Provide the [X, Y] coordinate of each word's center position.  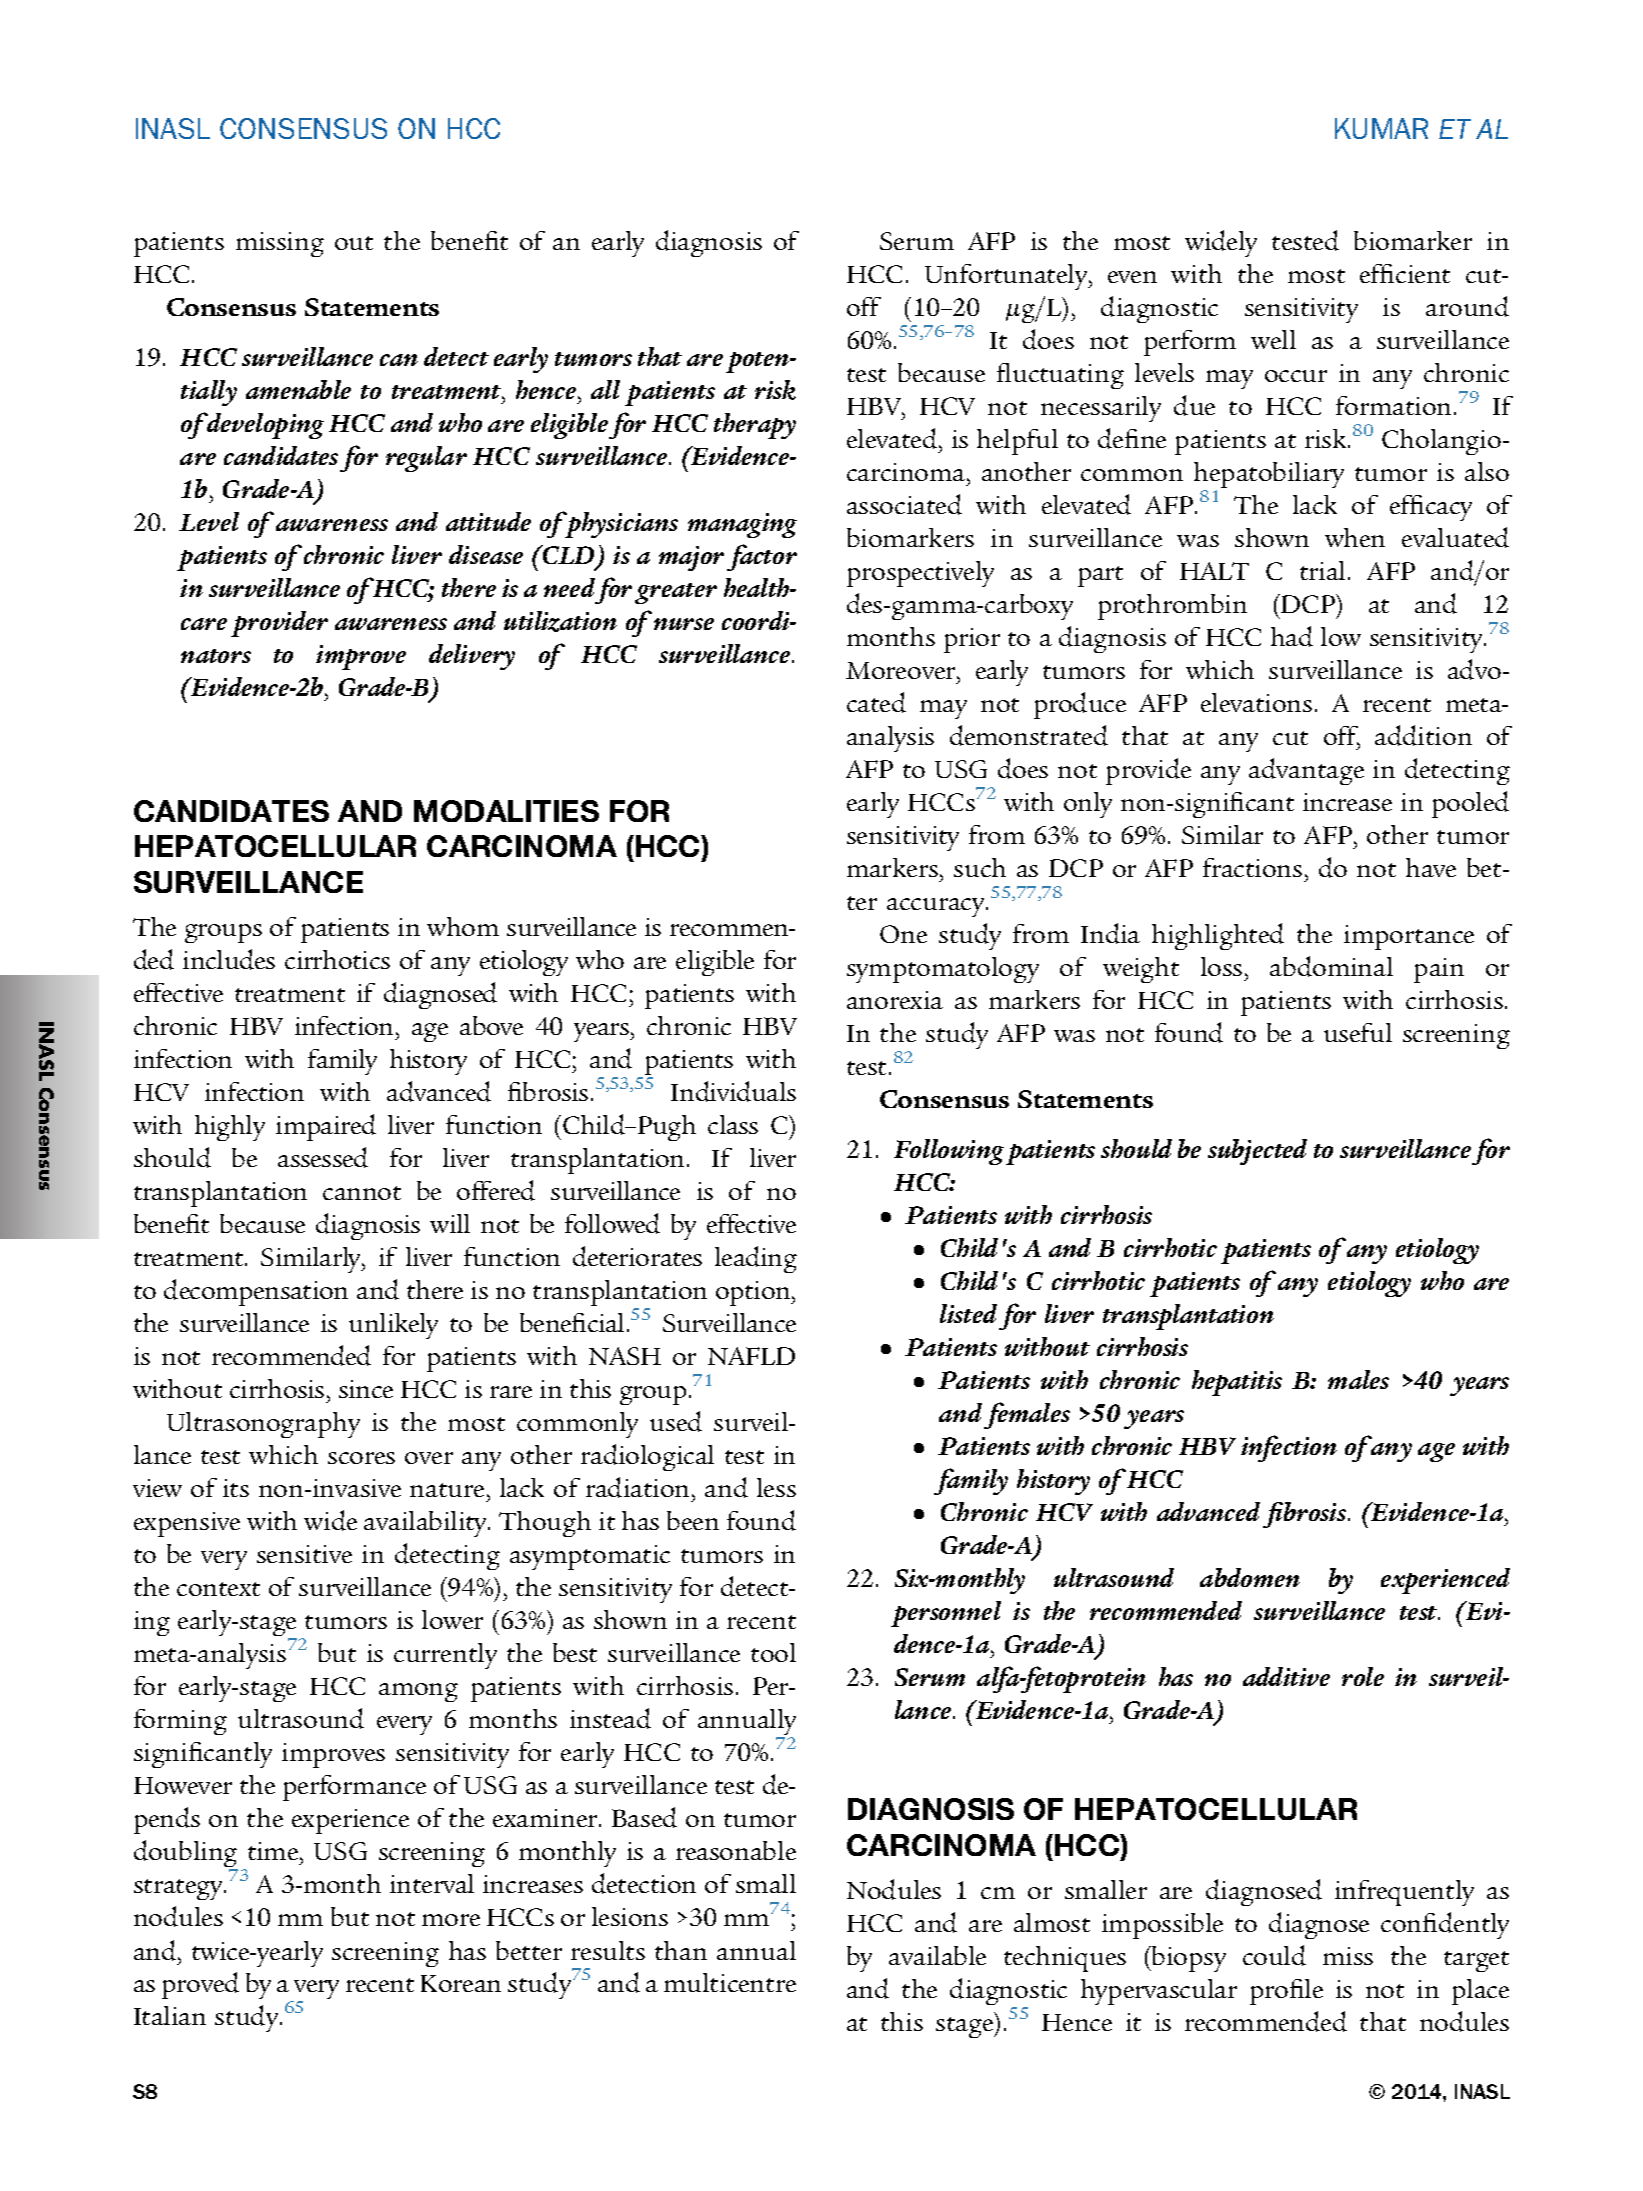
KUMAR [1381, 128]
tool [773, 1652]
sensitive [304, 1554]
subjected [1257, 1152]
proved [200, 1985]
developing [264, 426]
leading [756, 1259]
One [903, 934]
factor [762, 557]
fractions [1252, 867]
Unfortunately [1007, 277]
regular [426, 459]
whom [463, 926]
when [1355, 537]
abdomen [1250, 1577]
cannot [362, 1193]
